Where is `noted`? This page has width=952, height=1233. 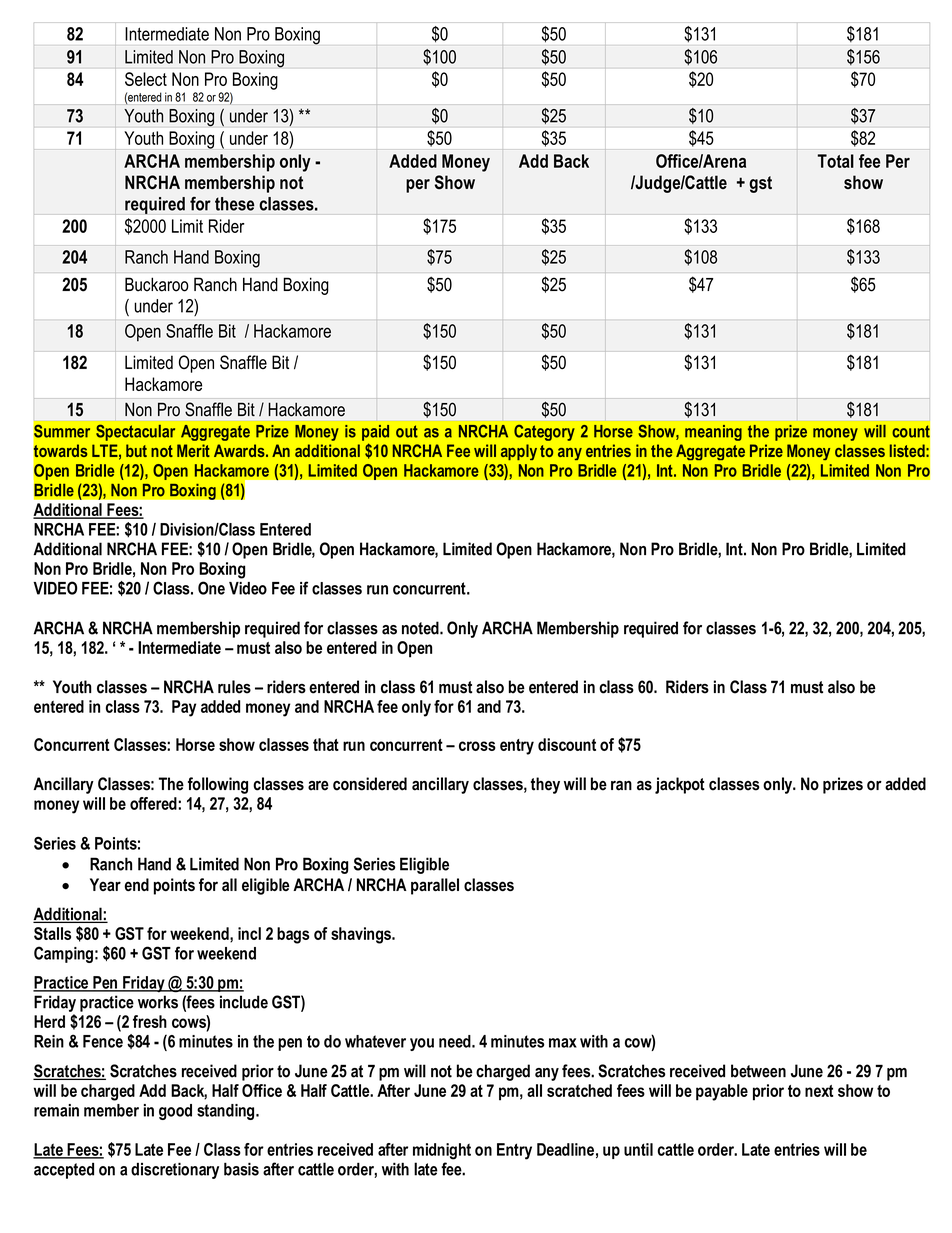
noted is located at coordinates (421, 628).
